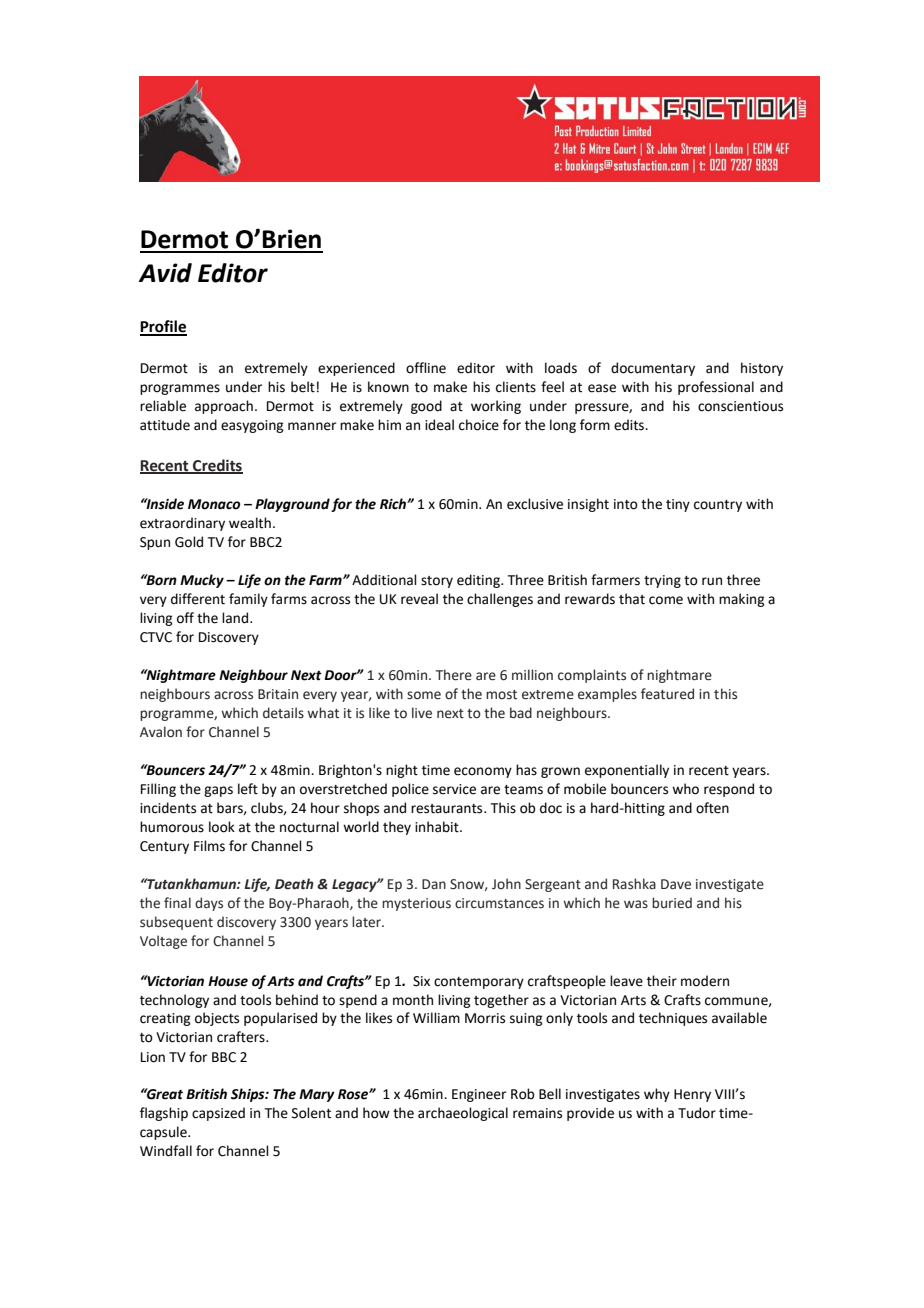  Describe the element at coordinates (218, 1114) in the screenshot. I see `capsized` at that location.
